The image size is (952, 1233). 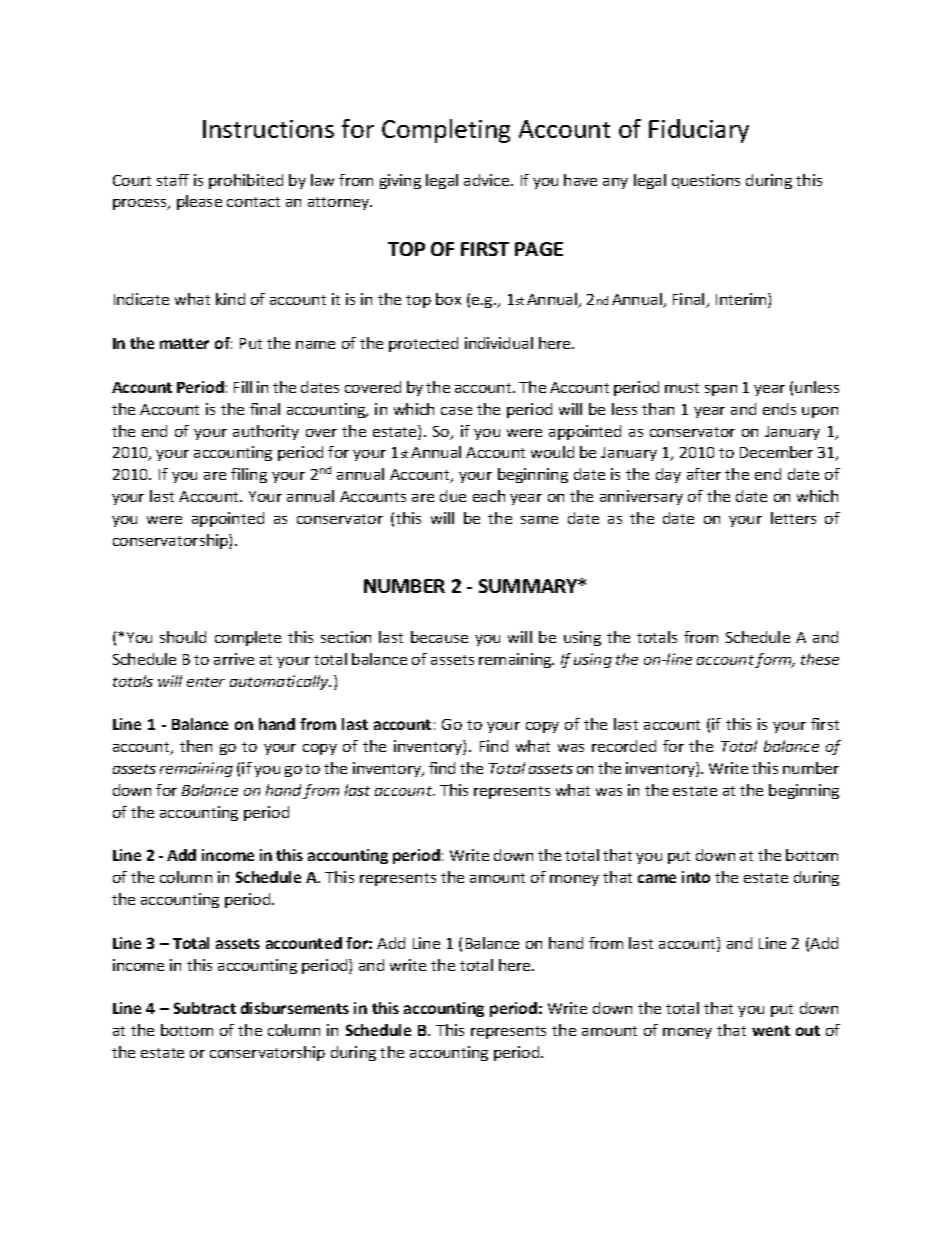 What do you see at coordinates (488, 180) in the screenshot?
I see `advice` at bounding box center [488, 180].
